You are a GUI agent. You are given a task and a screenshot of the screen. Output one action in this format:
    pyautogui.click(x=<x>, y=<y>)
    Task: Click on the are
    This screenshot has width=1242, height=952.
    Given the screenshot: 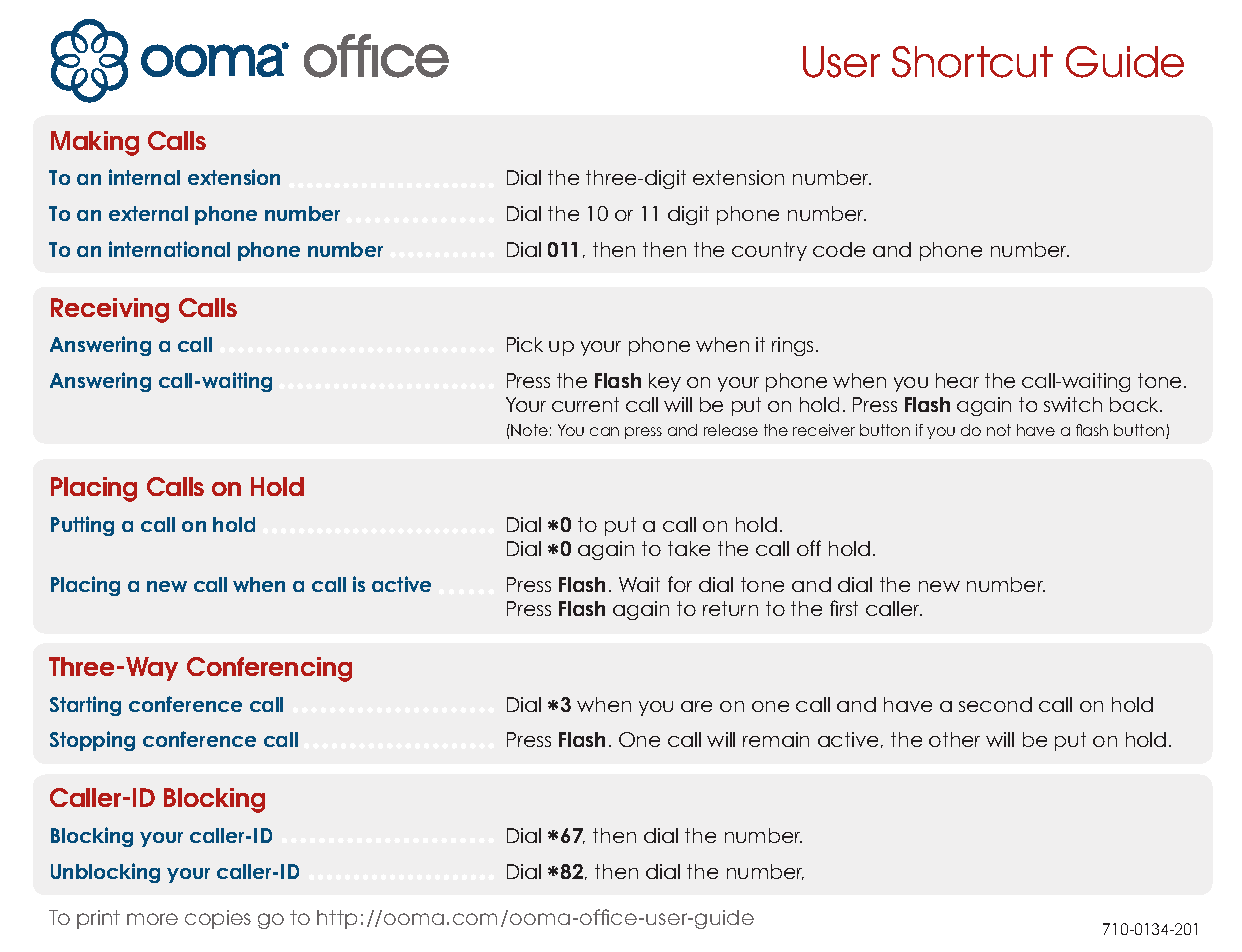 What is the action you would take?
    pyautogui.click(x=696, y=706)
